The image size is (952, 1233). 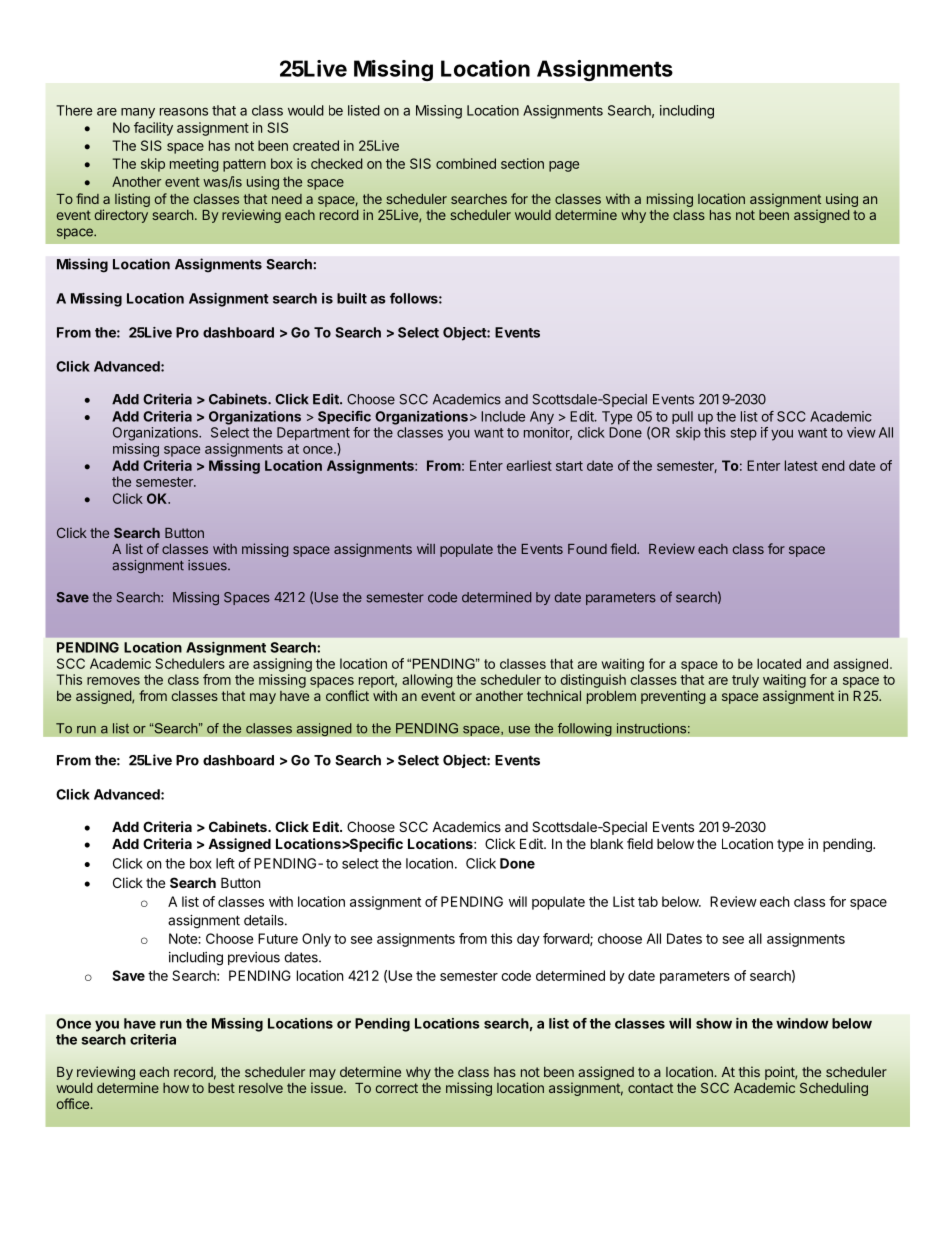 I want to click on allowing, so click(x=427, y=681).
